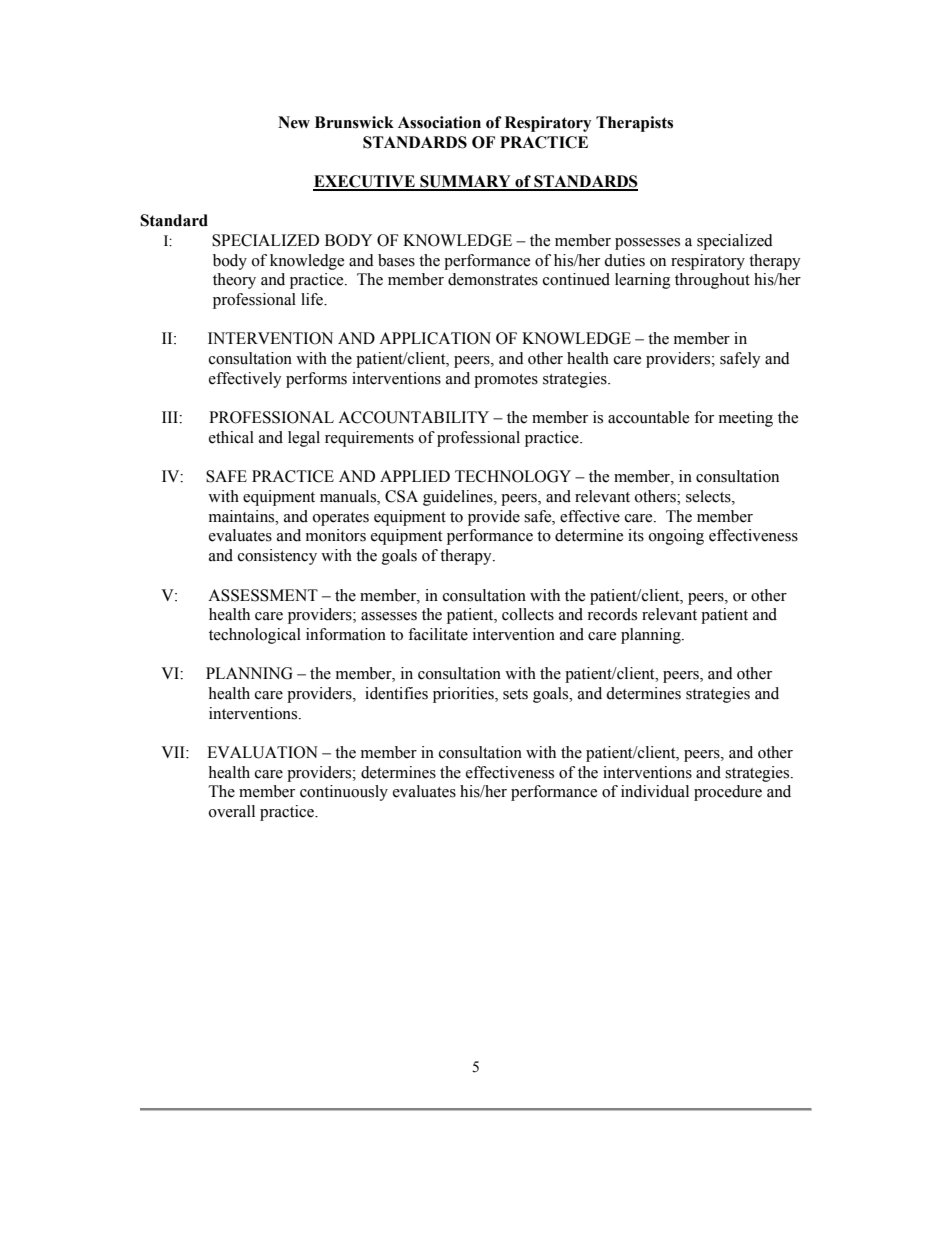 The height and width of the screenshot is (1233, 952). What do you see at coordinates (493, 279) in the screenshot?
I see `demonstrates` at bounding box center [493, 279].
